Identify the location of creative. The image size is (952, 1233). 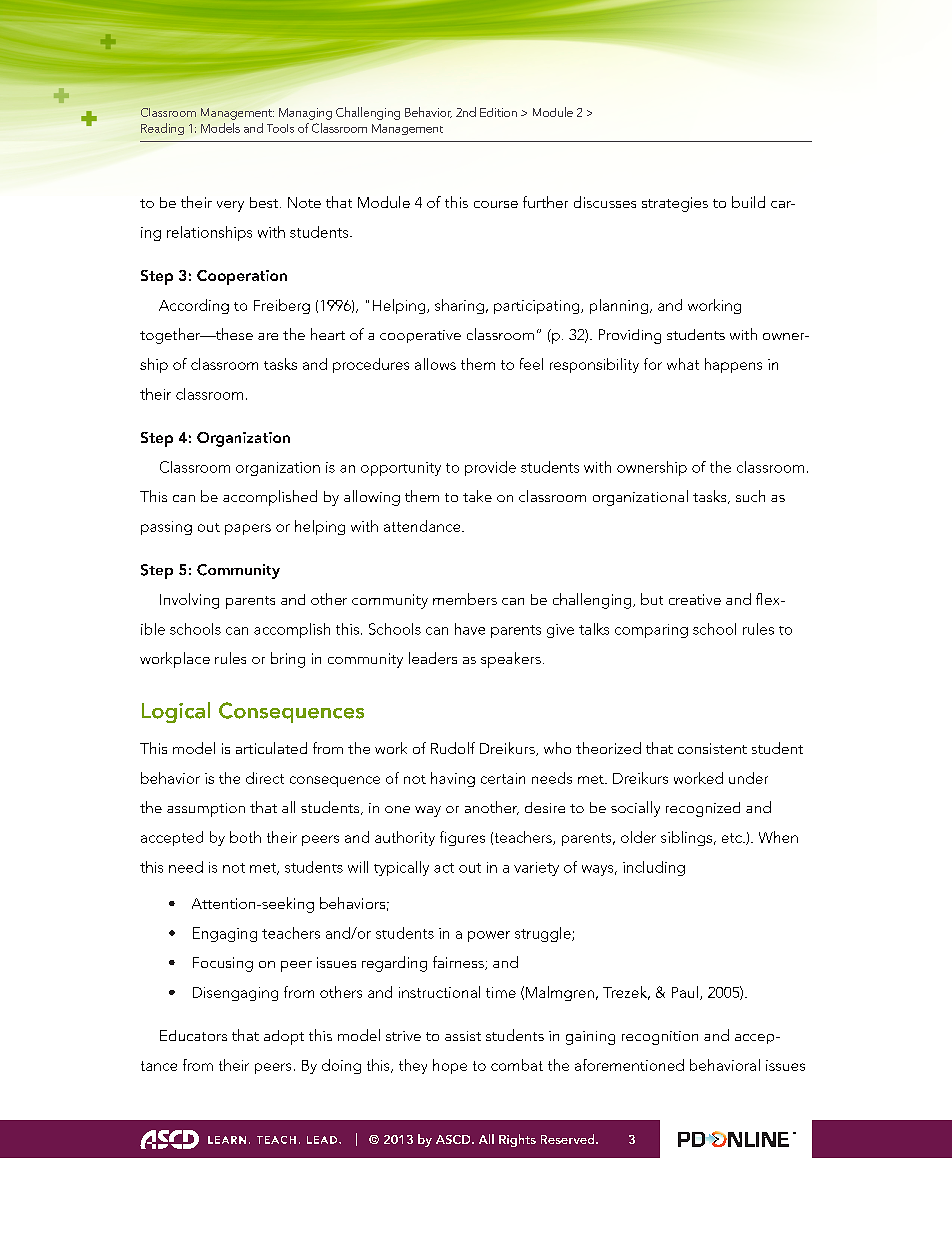
(695, 599).
